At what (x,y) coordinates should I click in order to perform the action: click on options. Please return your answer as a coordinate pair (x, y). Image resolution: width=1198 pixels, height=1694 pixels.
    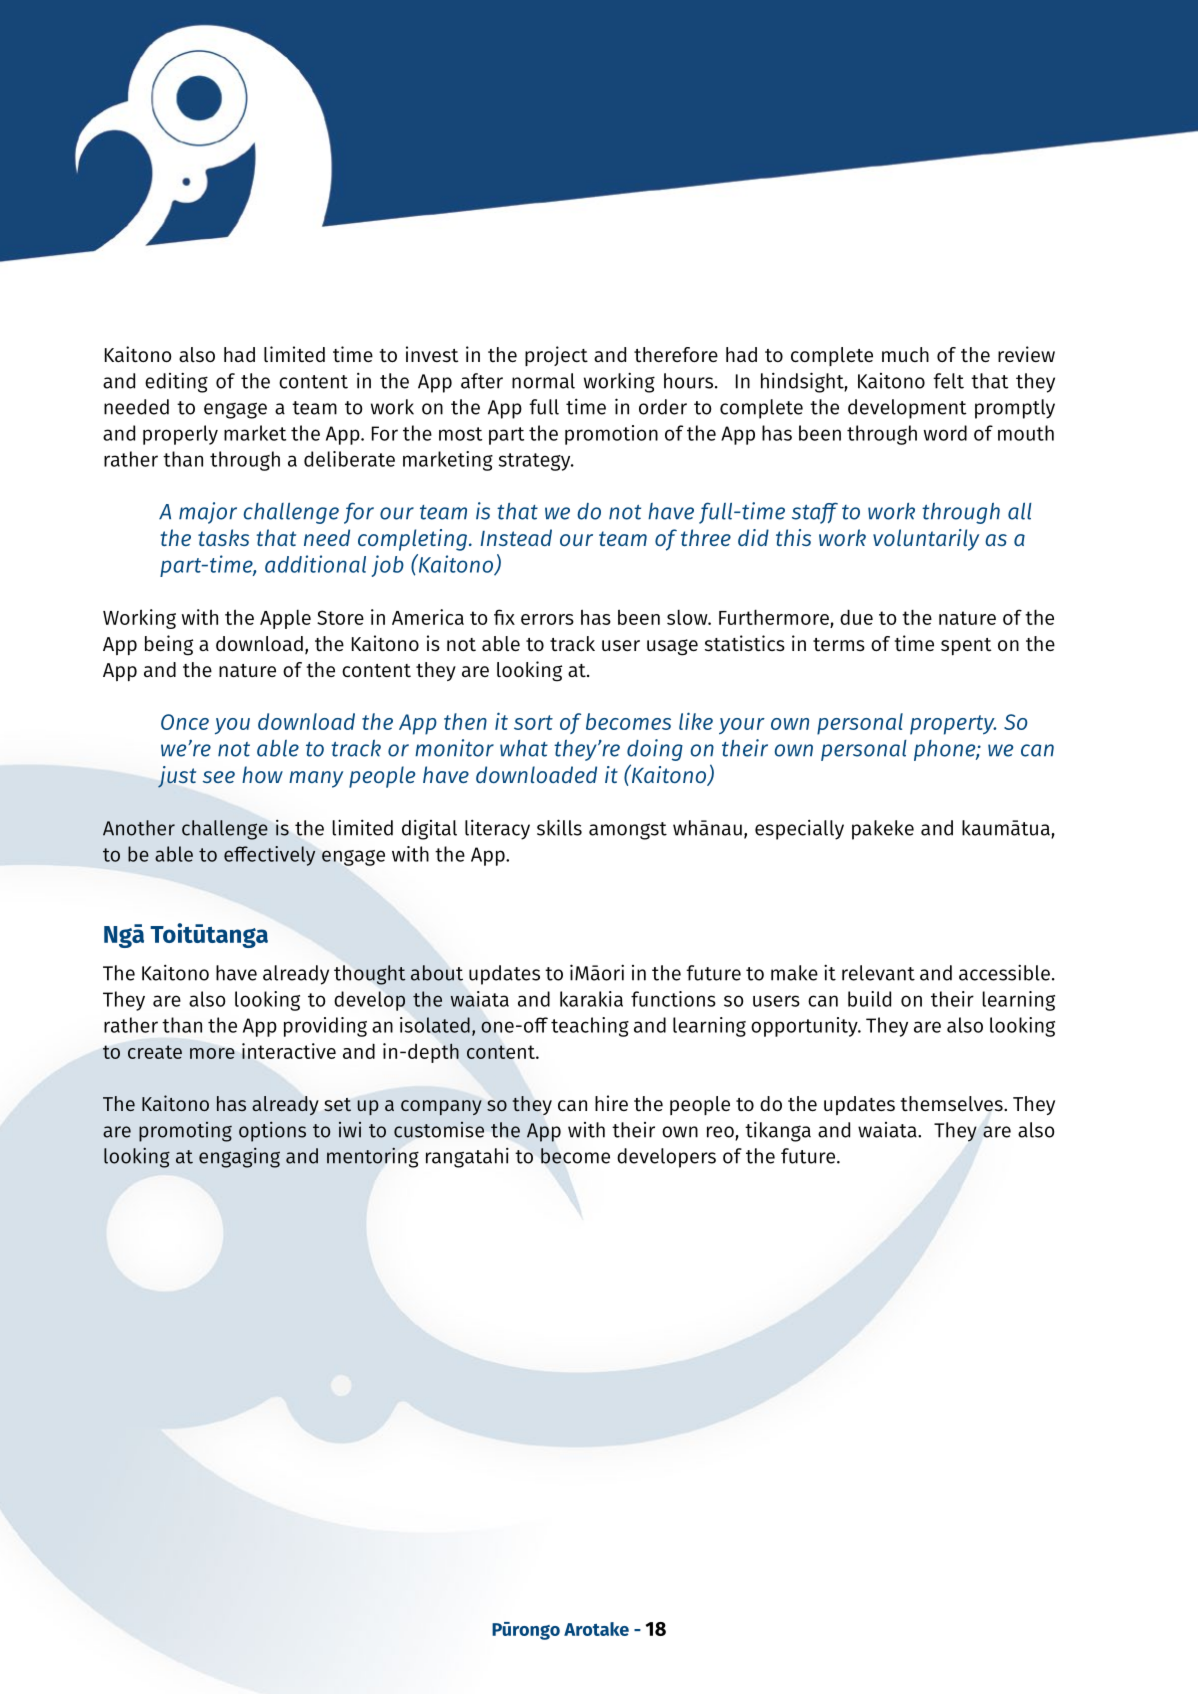
    Looking at the image, I should click on (272, 1132).
